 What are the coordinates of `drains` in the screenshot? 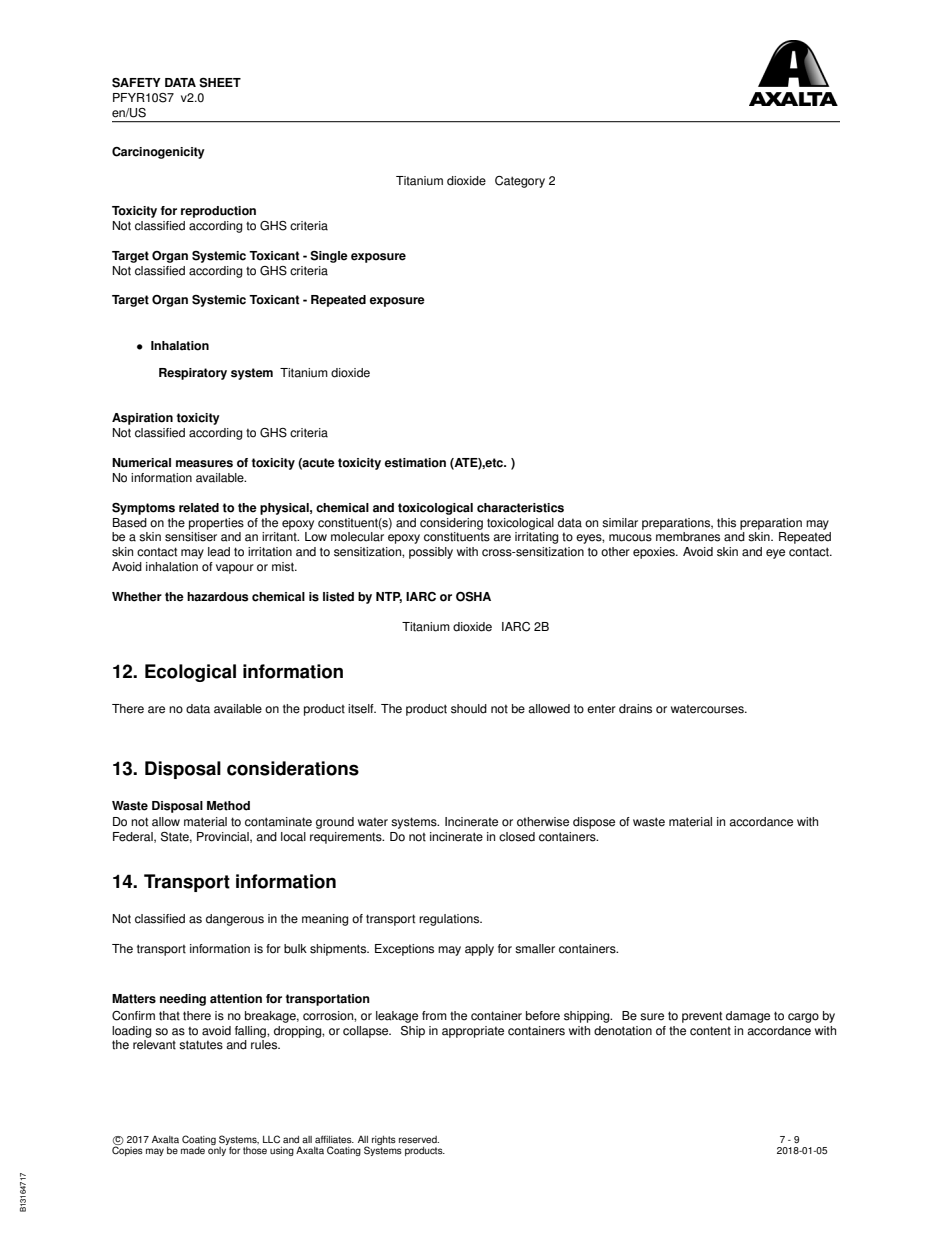 It's located at (635, 709).
